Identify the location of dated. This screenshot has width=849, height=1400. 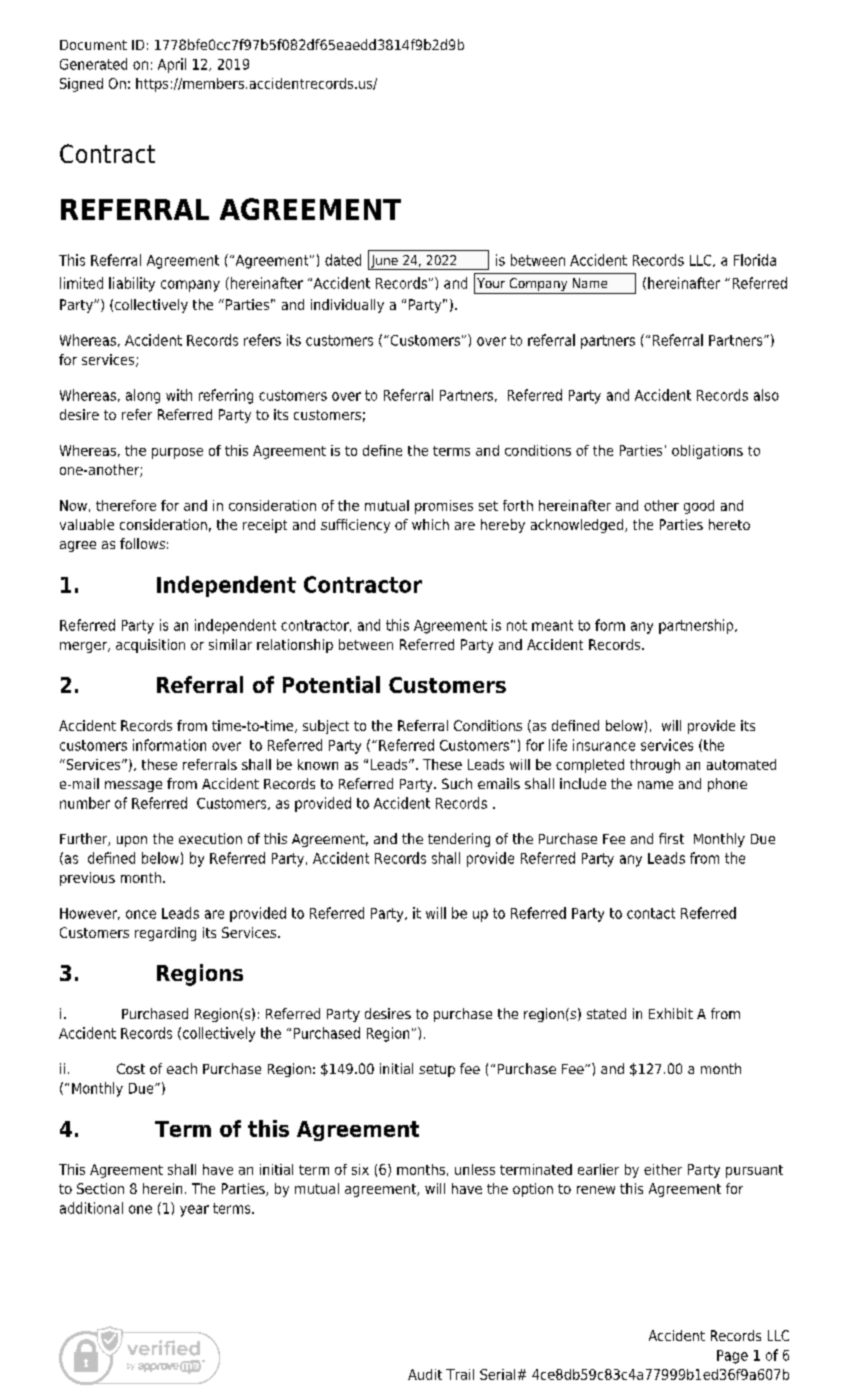
(343, 260).
